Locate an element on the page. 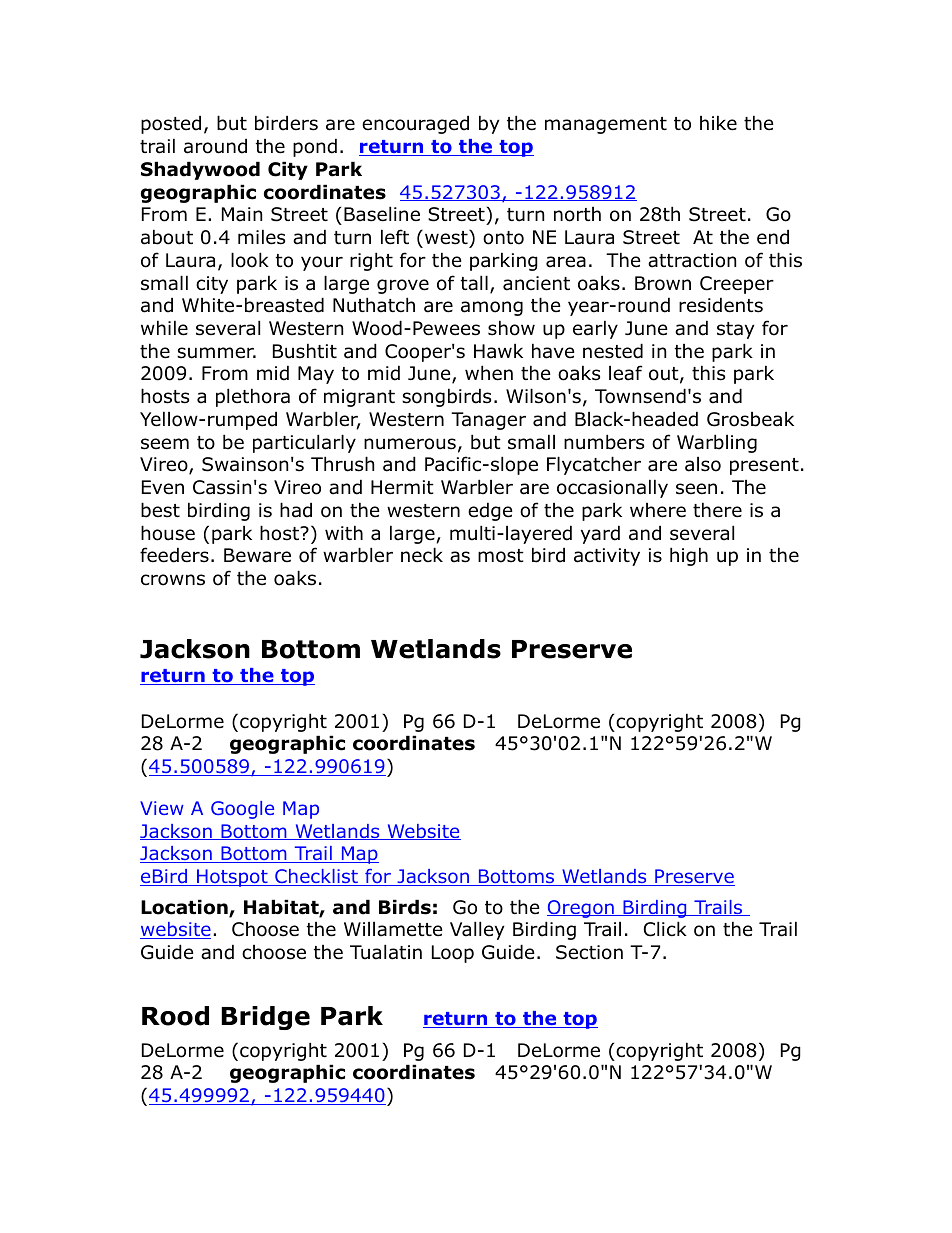 The width and height of the page is (952, 1233). encouraged is located at coordinates (415, 124).
